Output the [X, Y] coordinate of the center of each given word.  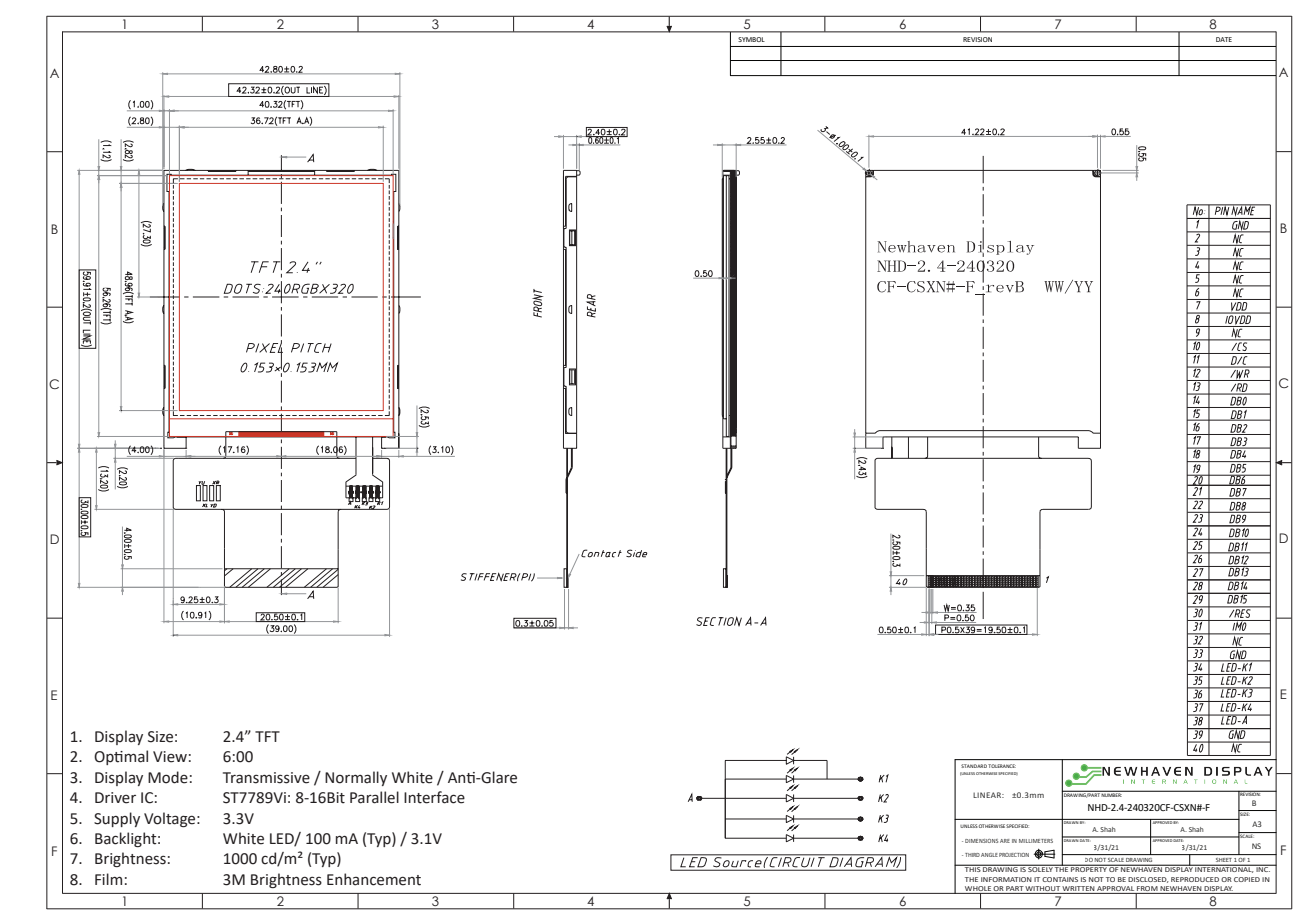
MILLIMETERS [1036, 841]
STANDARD [974, 766]
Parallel [374, 797]
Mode [168, 777]
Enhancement [374, 879]
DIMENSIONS [981, 841]
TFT [267, 736]
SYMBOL [751, 39]
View [170, 757]
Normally [356, 778]
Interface [434, 797]
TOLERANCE [1002, 766]
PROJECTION [1014, 855]
